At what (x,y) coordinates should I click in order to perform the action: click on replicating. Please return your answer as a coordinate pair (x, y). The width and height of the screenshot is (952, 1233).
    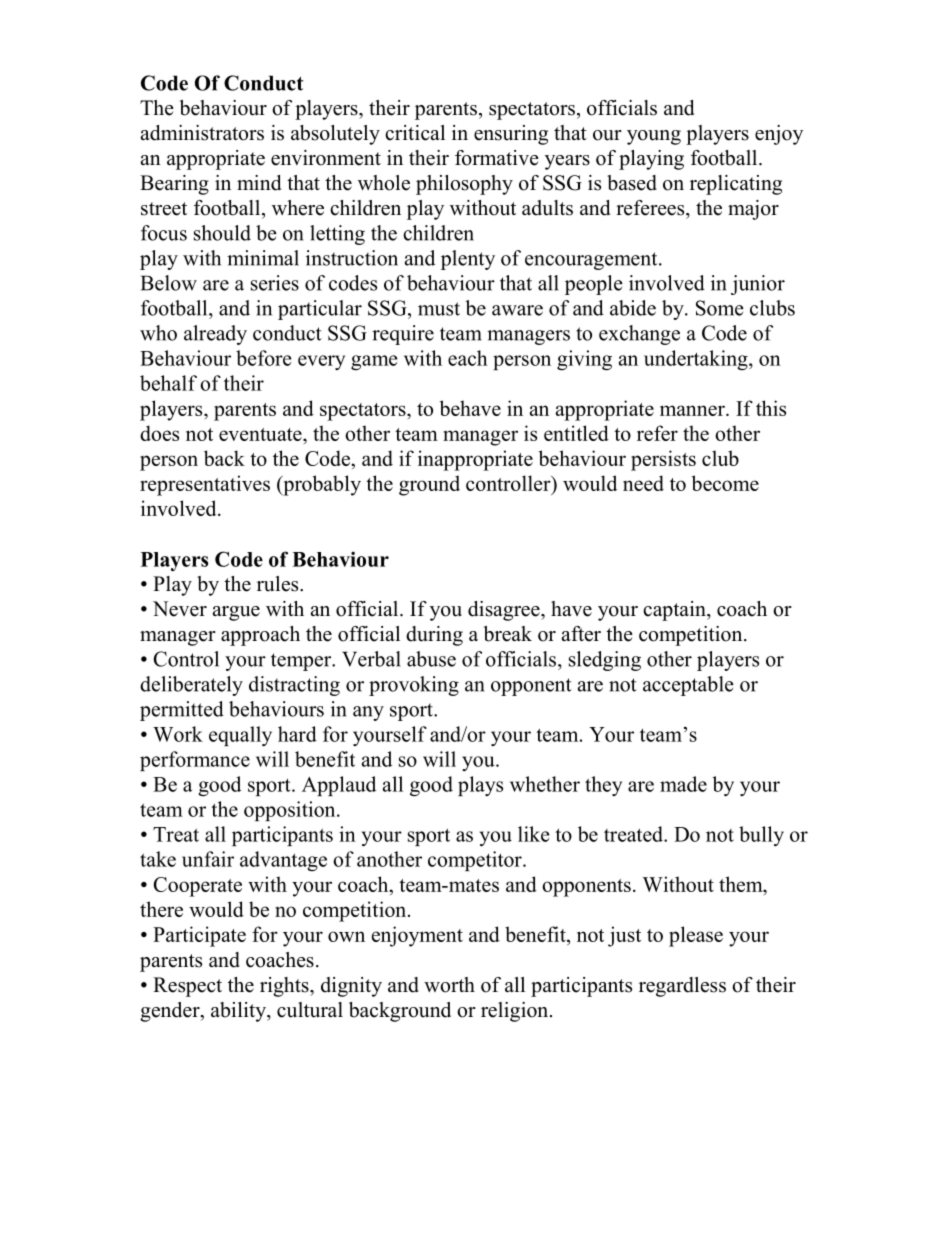
    Looking at the image, I should click on (736, 185).
